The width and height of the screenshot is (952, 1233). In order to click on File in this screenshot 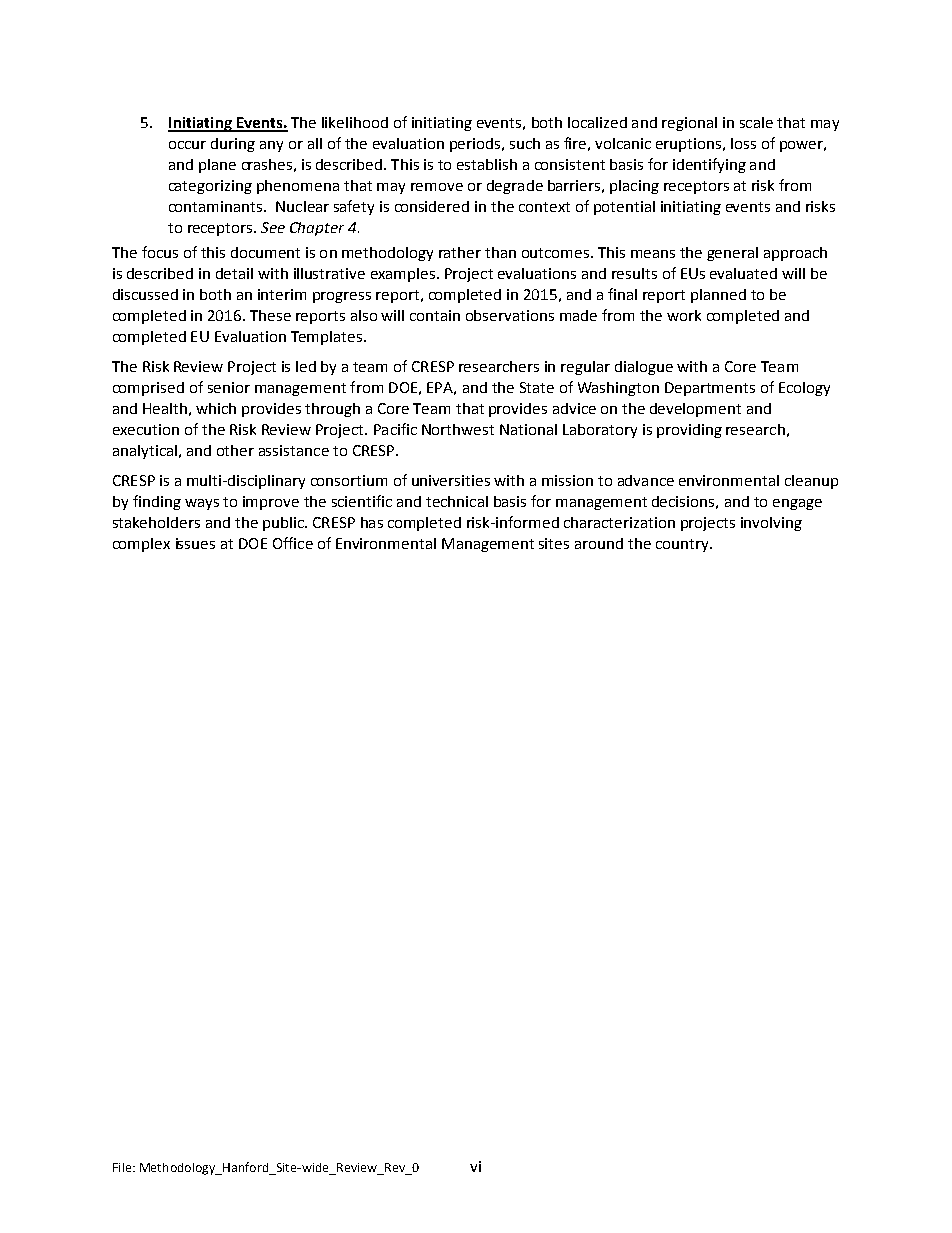, I will do `click(123, 1167)`.
